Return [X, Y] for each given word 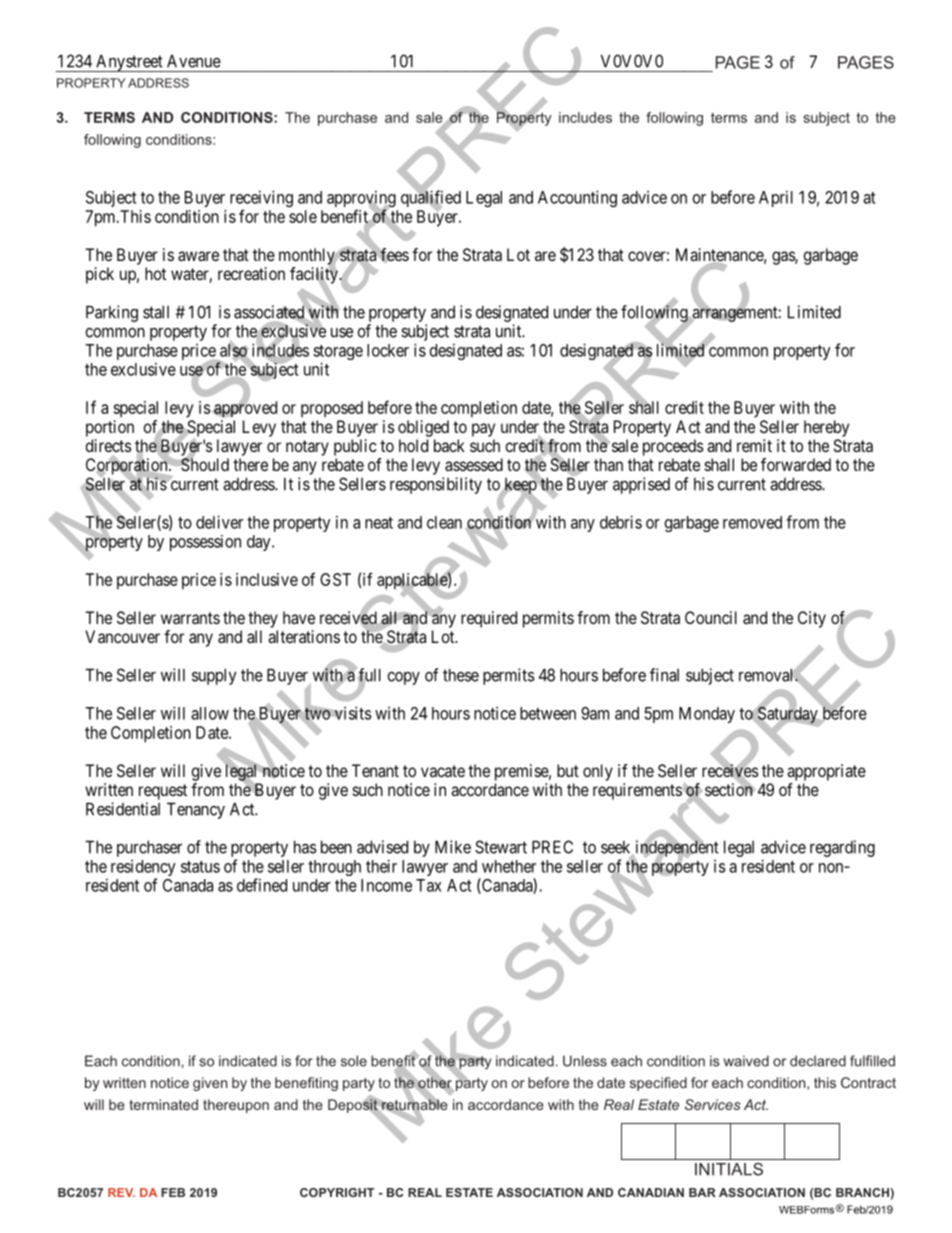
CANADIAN [651, 1192]
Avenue [194, 61]
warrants [190, 618]
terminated [163, 1104]
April [776, 198]
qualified [431, 199]
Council [711, 617]
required [489, 619]
